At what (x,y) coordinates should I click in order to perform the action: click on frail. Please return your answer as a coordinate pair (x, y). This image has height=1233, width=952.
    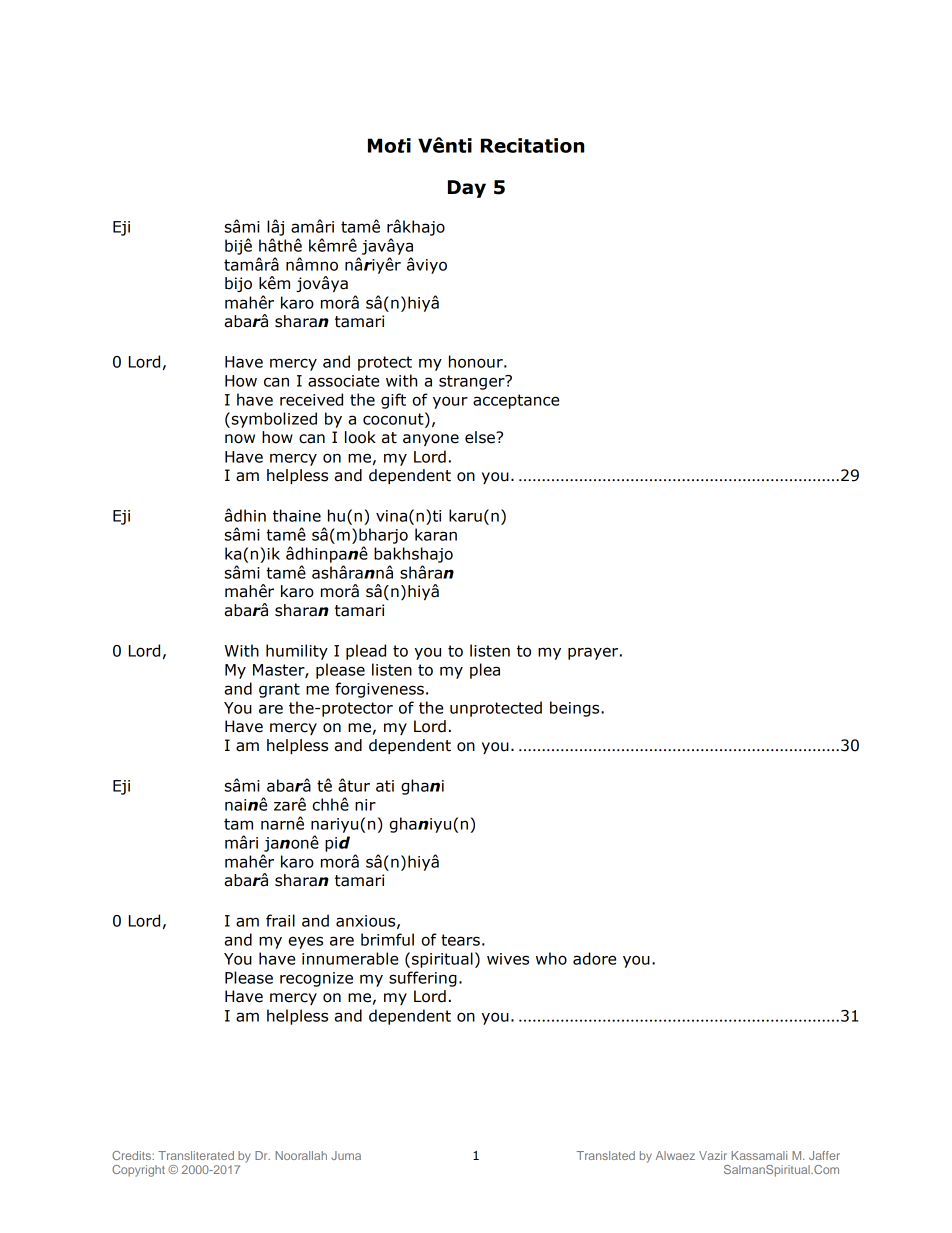
    Looking at the image, I should click on (280, 920).
